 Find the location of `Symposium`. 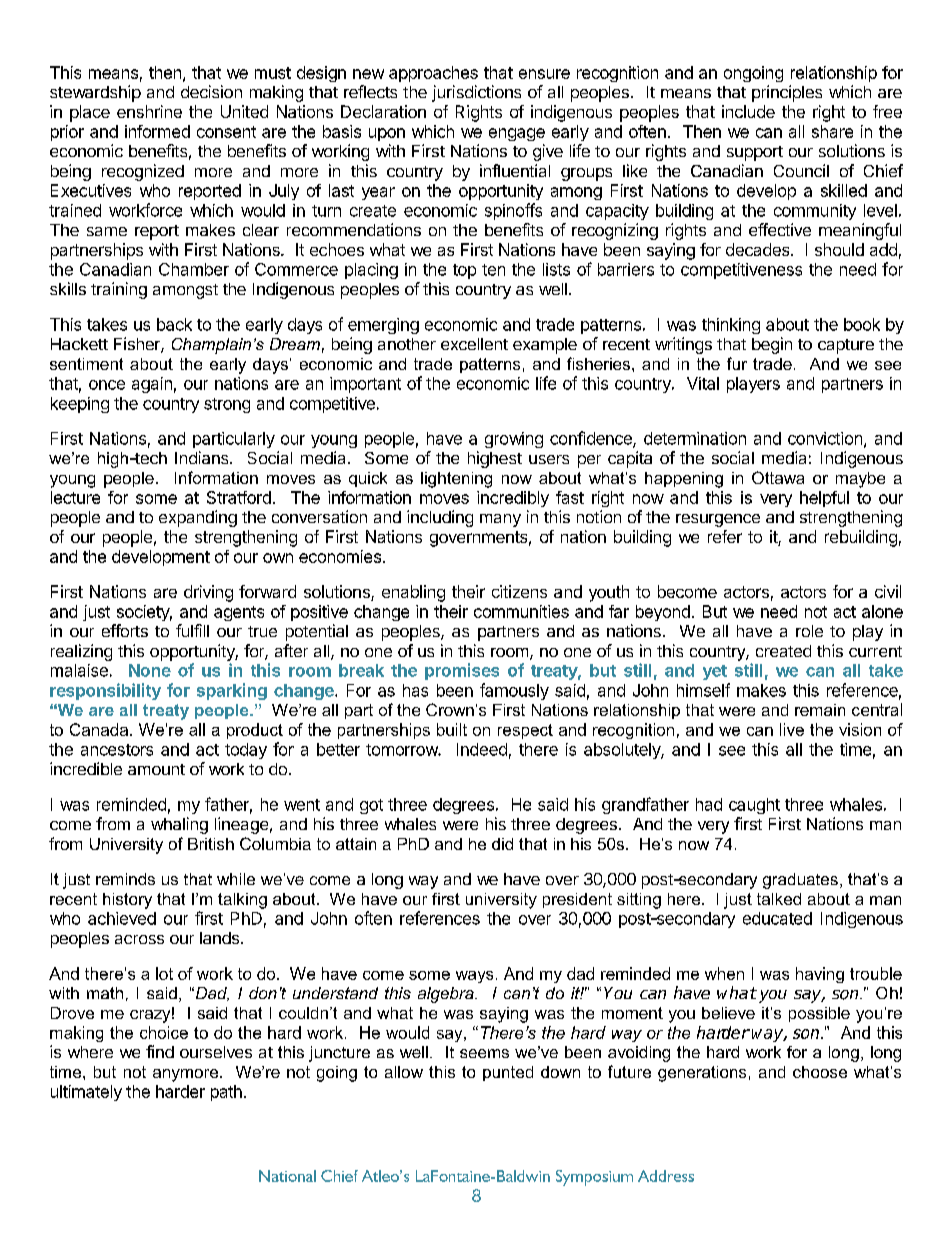

Symposium is located at coordinates (594, 1178).
